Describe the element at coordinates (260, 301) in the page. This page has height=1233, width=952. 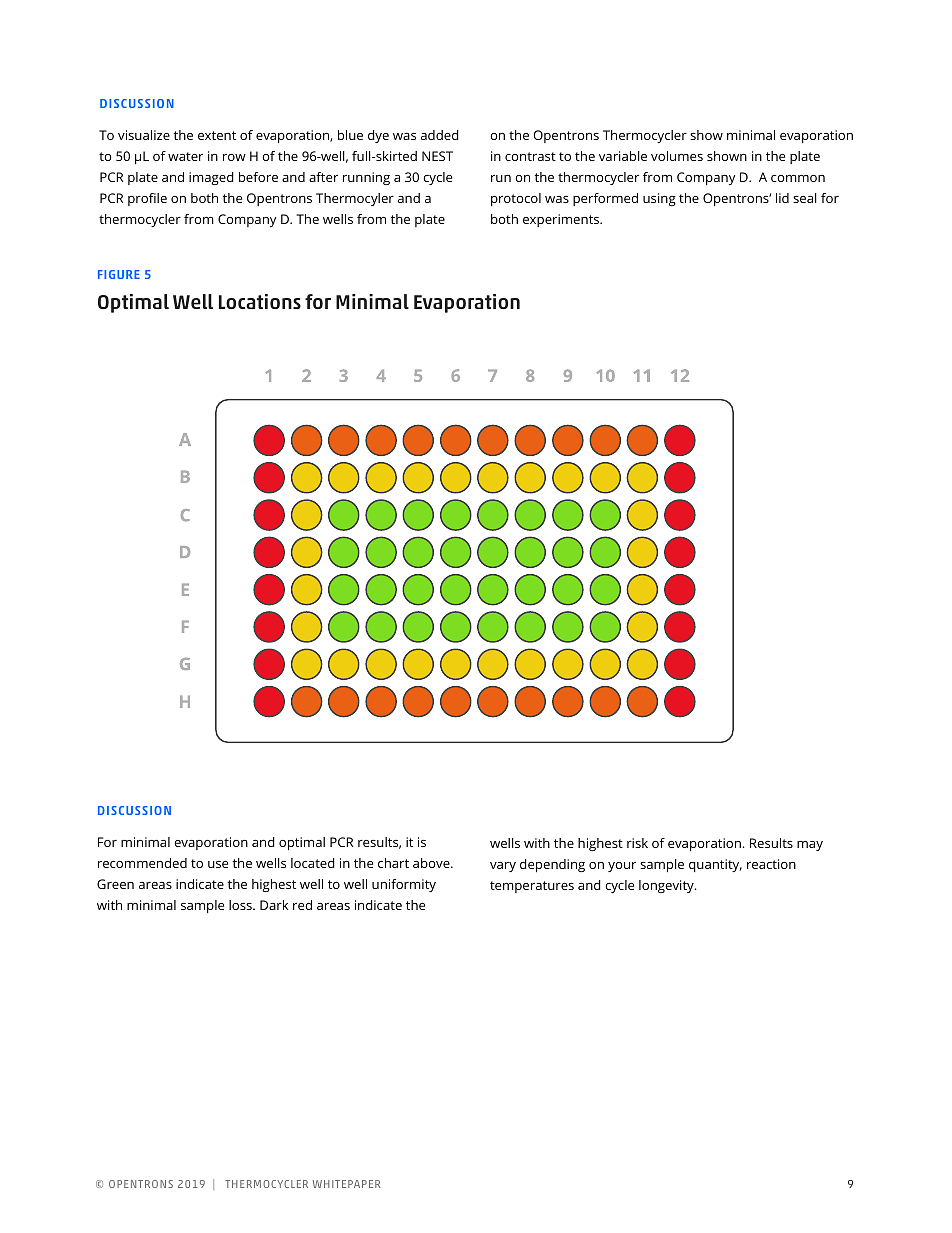
I see `Locations` at that location.
